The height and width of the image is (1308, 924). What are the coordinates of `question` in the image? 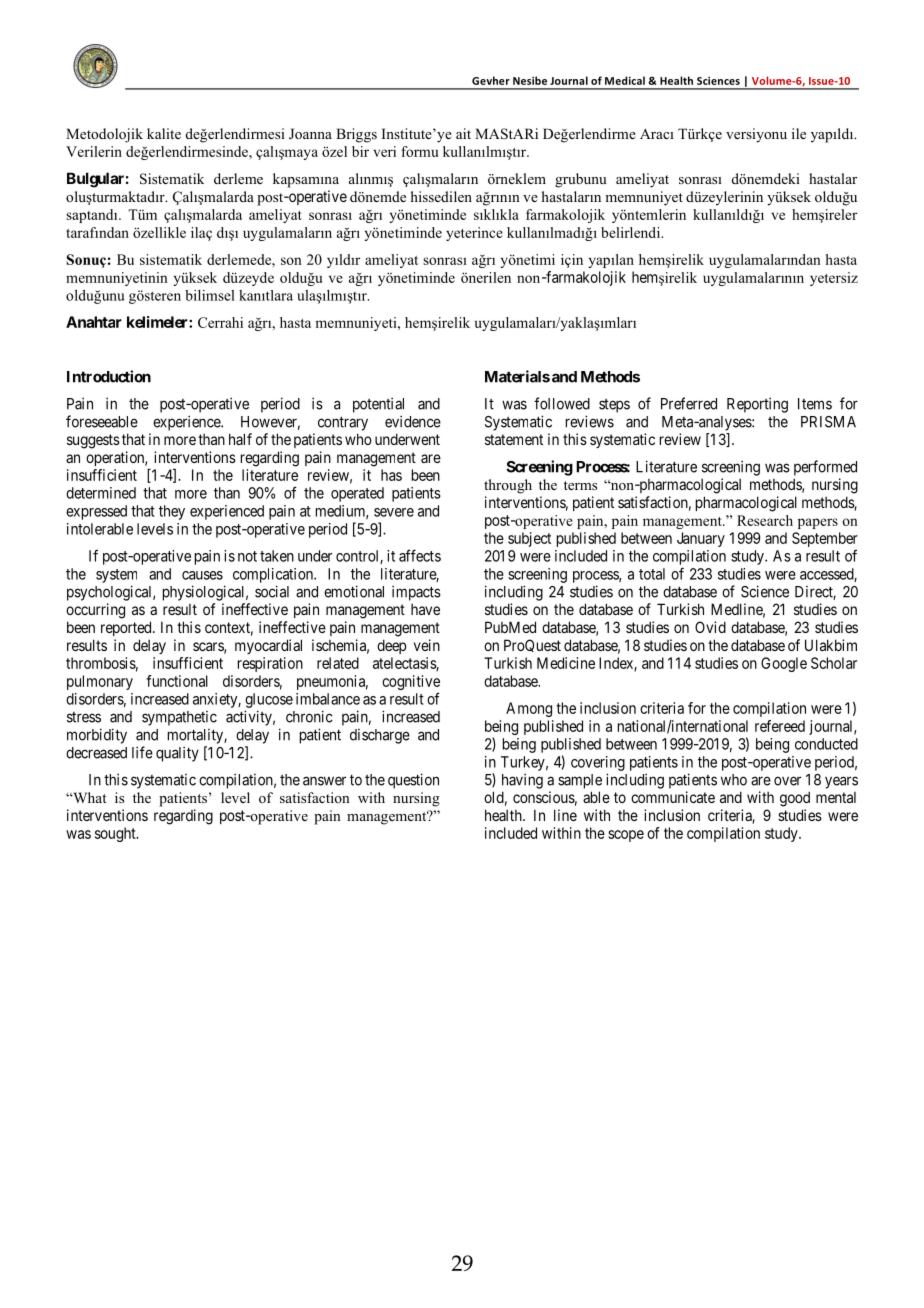 It's located at (413, 781).
